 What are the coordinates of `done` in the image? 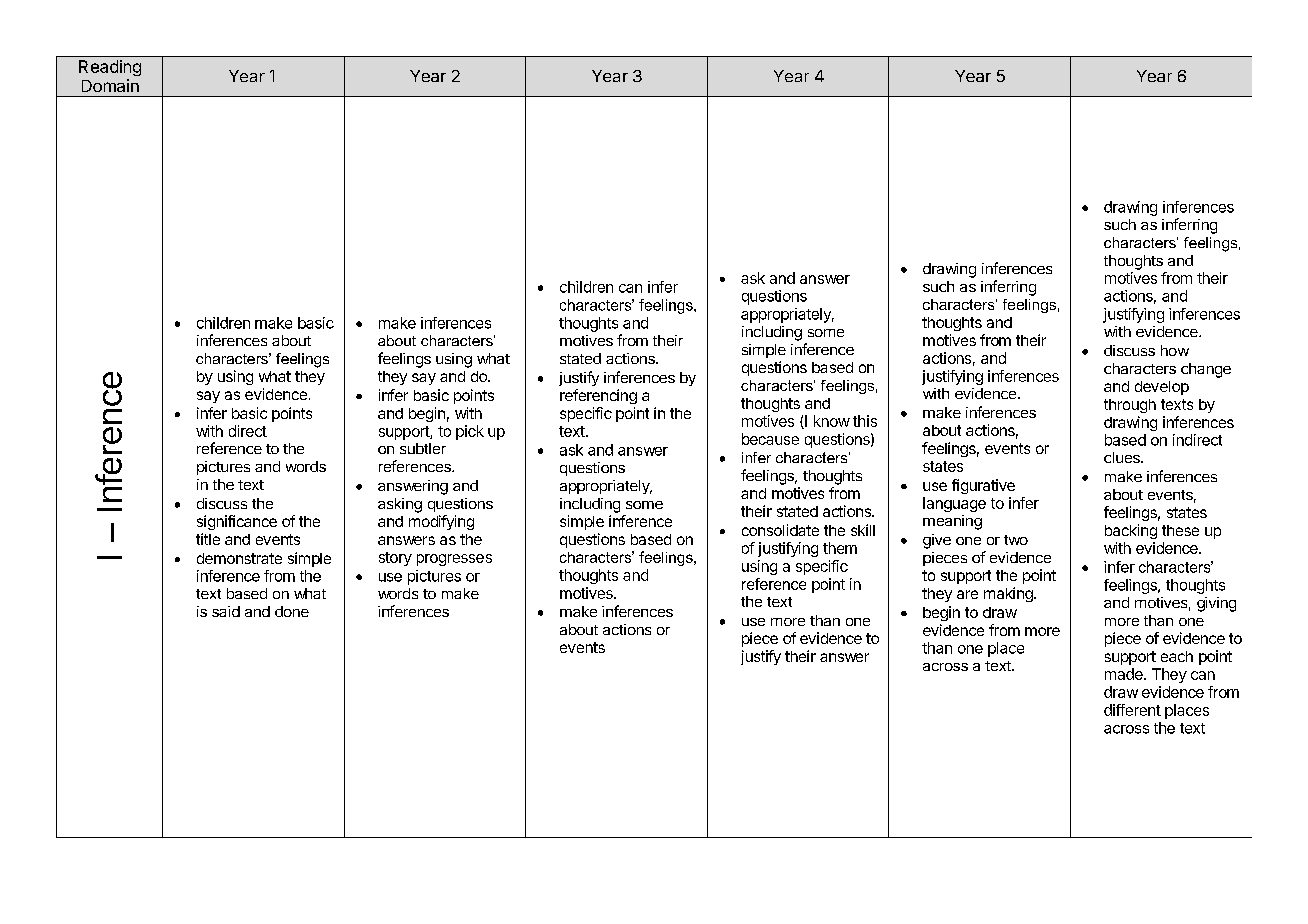 It's located at (292, 611).
